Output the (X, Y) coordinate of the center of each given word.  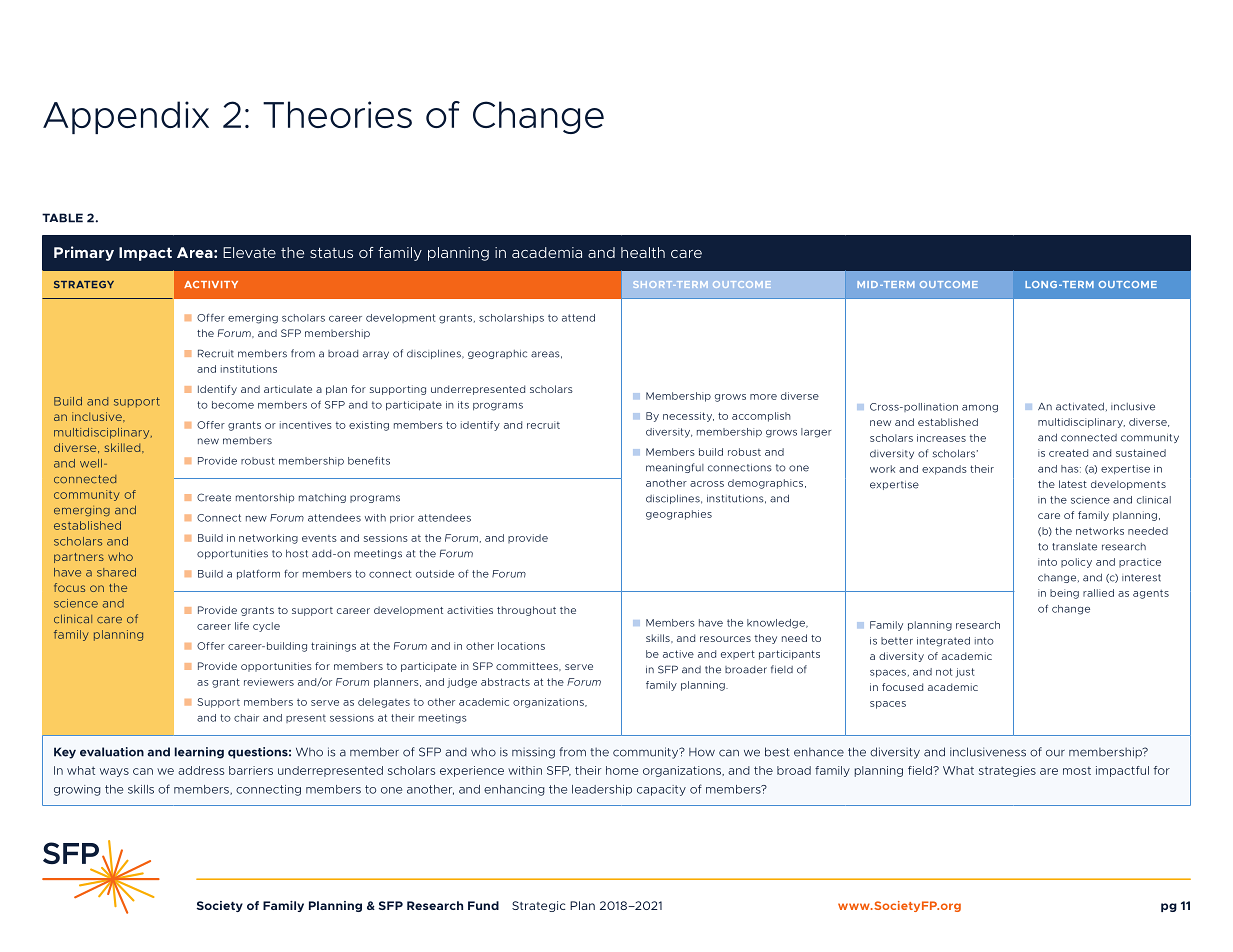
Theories (337, 114)
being (1064, 594)
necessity (688, 417)
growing (77, 790)
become (233, 405)
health (643, 252)
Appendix (126, 117)
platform (258, 574)
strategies (1007, 771)
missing (533, 753)
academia (547, 252)
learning (199, 753)
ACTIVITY (211, 284)
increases (941, 438)
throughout (526, 611)
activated (1080, 406)
